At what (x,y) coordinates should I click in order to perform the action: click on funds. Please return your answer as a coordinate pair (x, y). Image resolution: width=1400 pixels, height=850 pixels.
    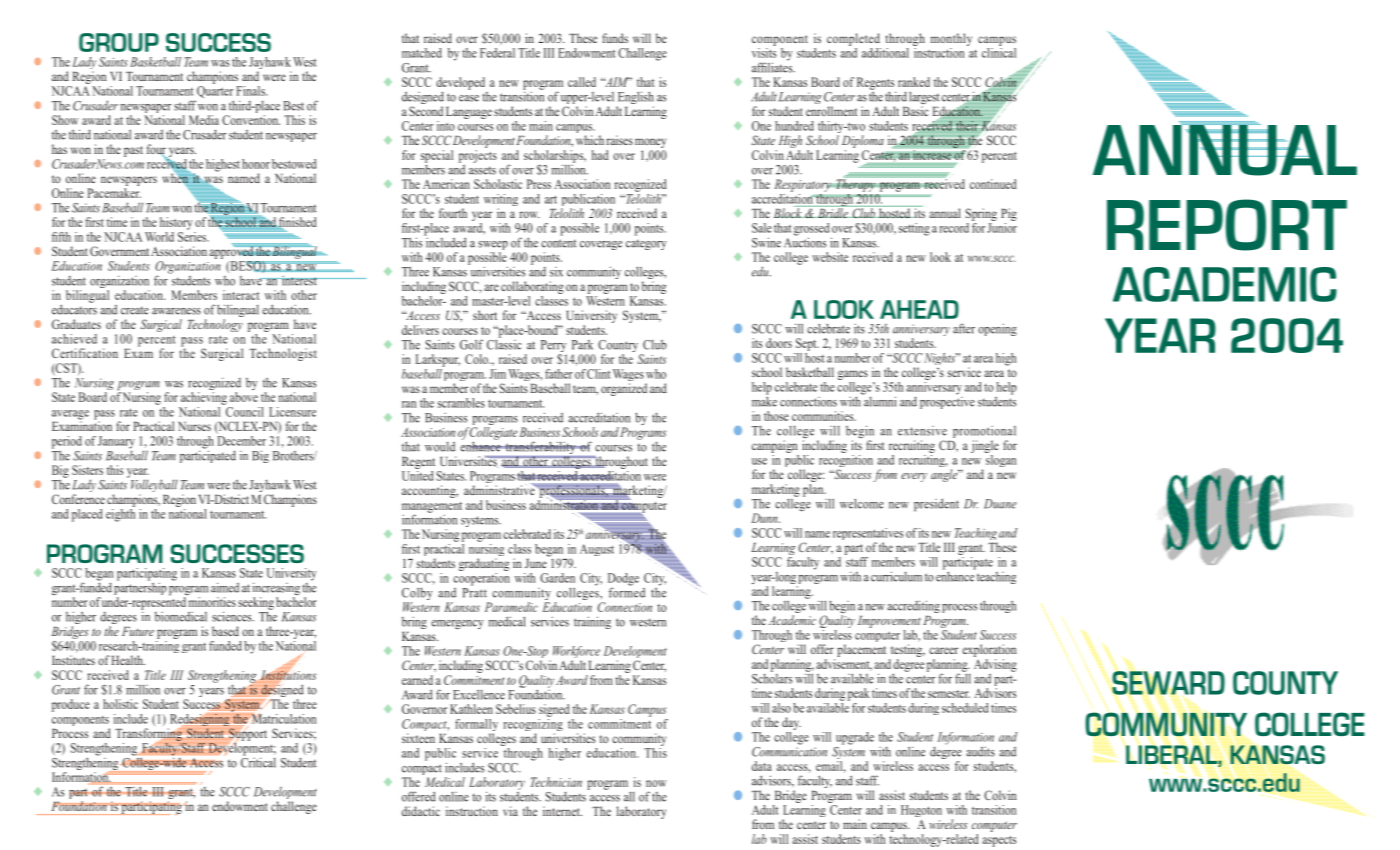
    Looking at the image, I should click on (615, 38).
